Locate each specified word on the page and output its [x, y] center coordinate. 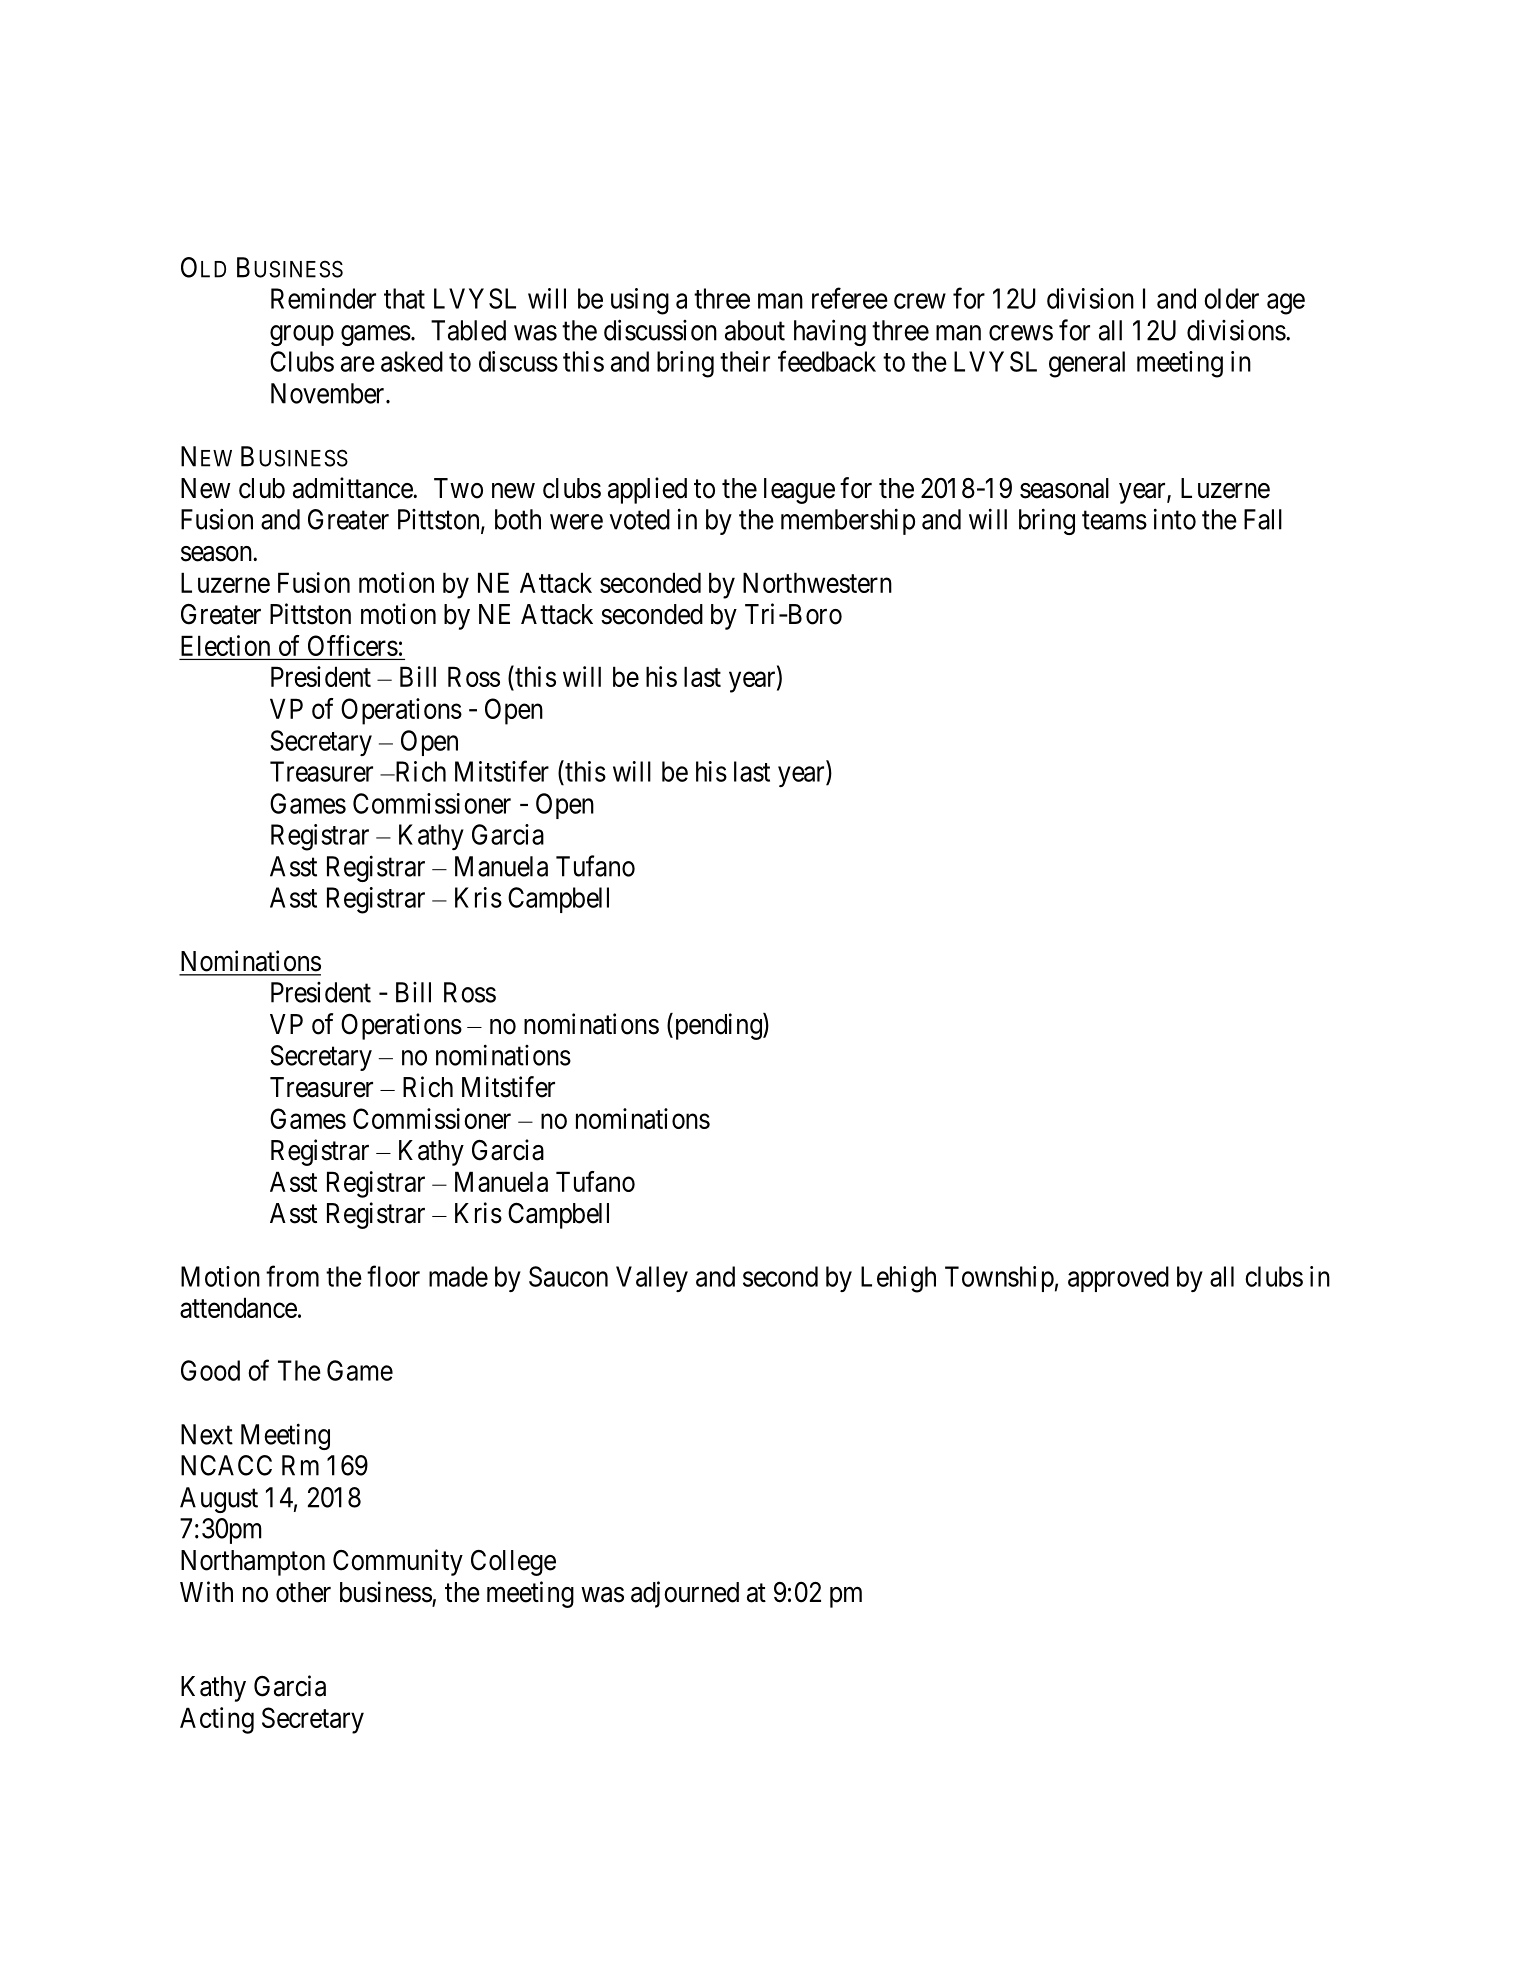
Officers [353, 645]
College [513, 1563]
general [1087, 364]
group [302, 335]
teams [1114, 520]
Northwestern [817, 582]
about [755, 330]
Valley [652, 1279]
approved [1118, 1279]
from [292, 1276]
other [303, 1592]
